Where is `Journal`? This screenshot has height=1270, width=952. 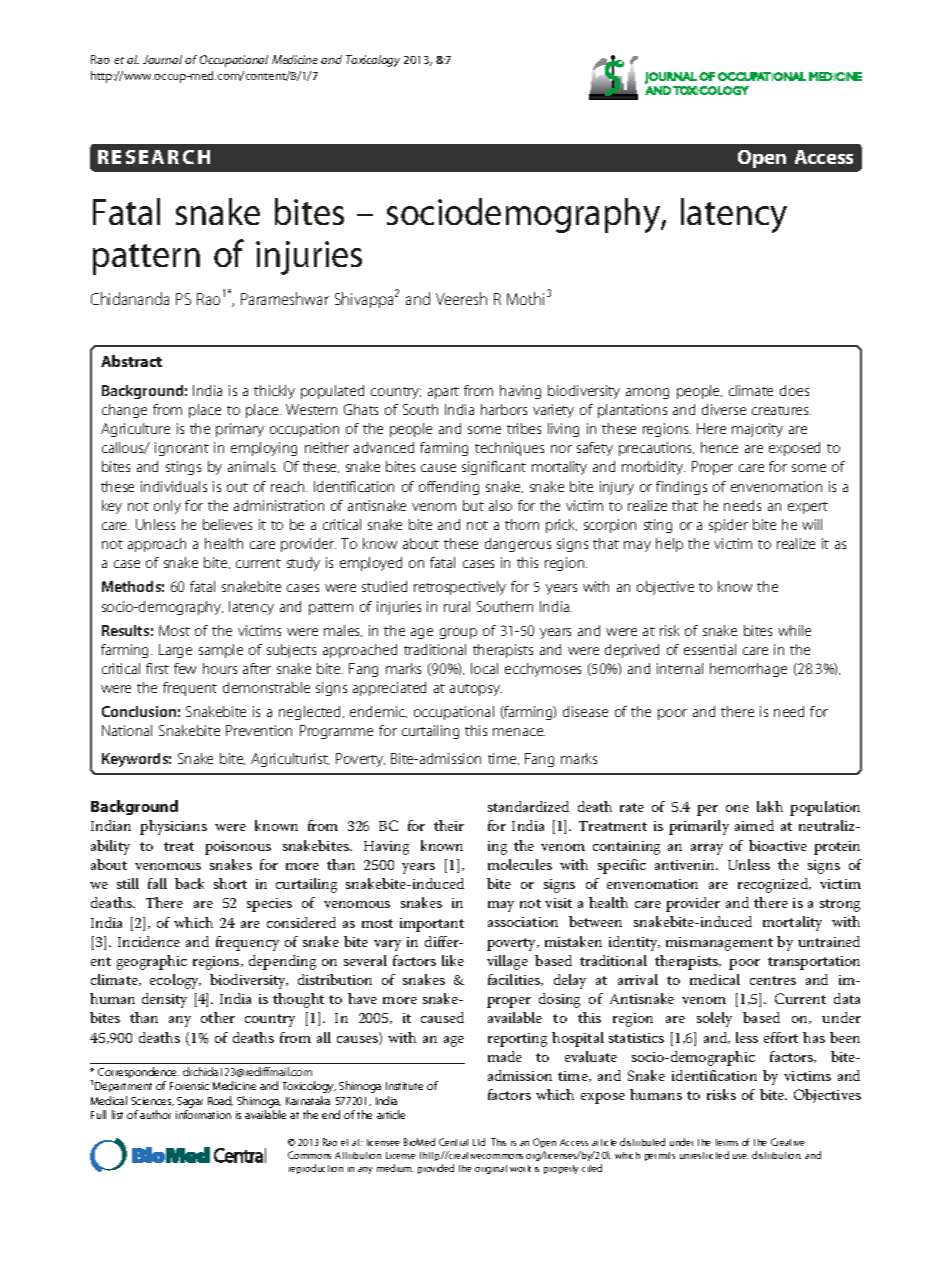 Journal is located at coordinates (162, 59).
